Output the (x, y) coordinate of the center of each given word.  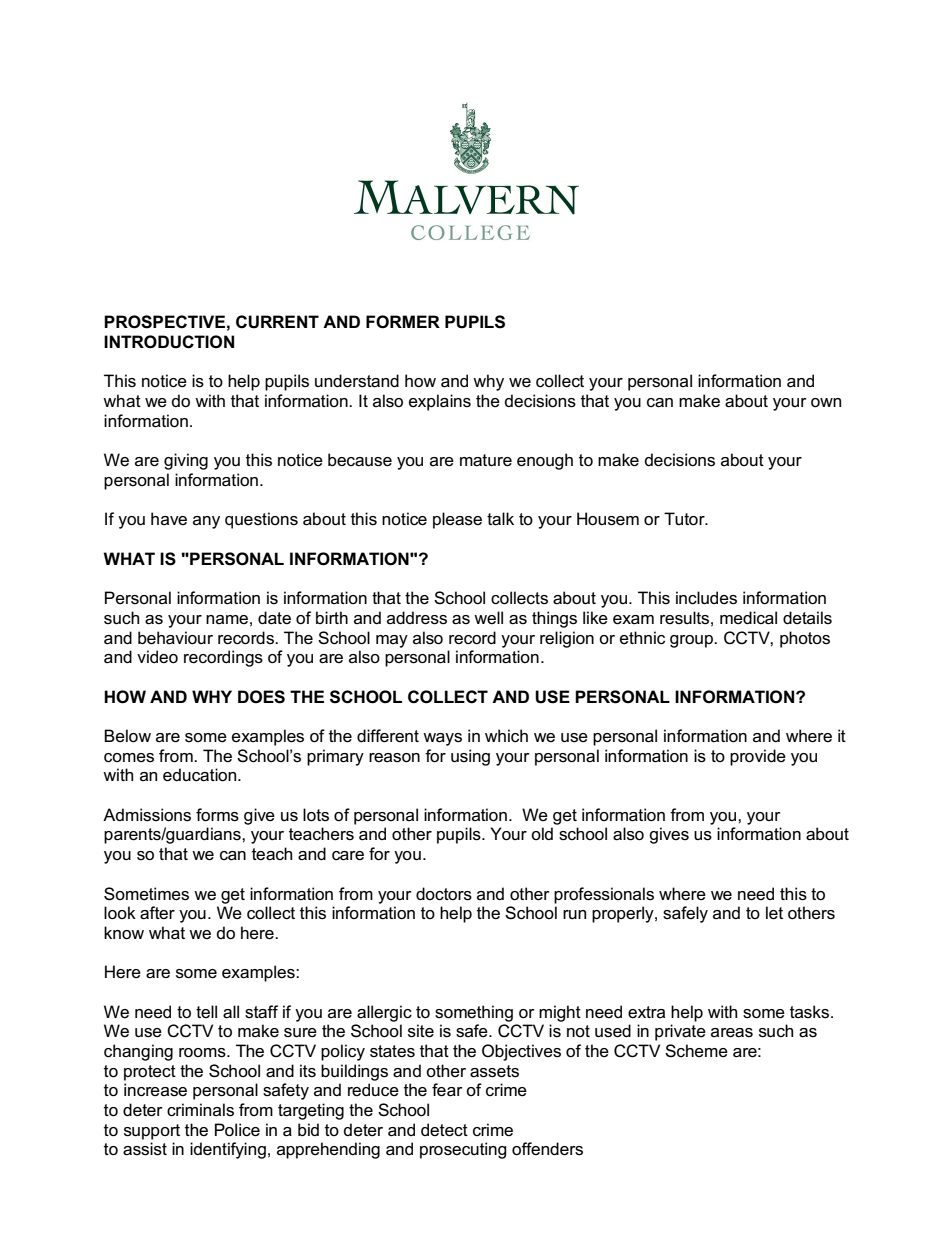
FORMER (403, 322)
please (457, 520)
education (201, 775)
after (157, 913)
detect (444, 1130)
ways (442, 739)
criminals (200, 1110)
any (206, 522)
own (826, 403)
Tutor (685, 519)
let (774, 913)
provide (758, 757)
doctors (444, 894)
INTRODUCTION (169, 342)
